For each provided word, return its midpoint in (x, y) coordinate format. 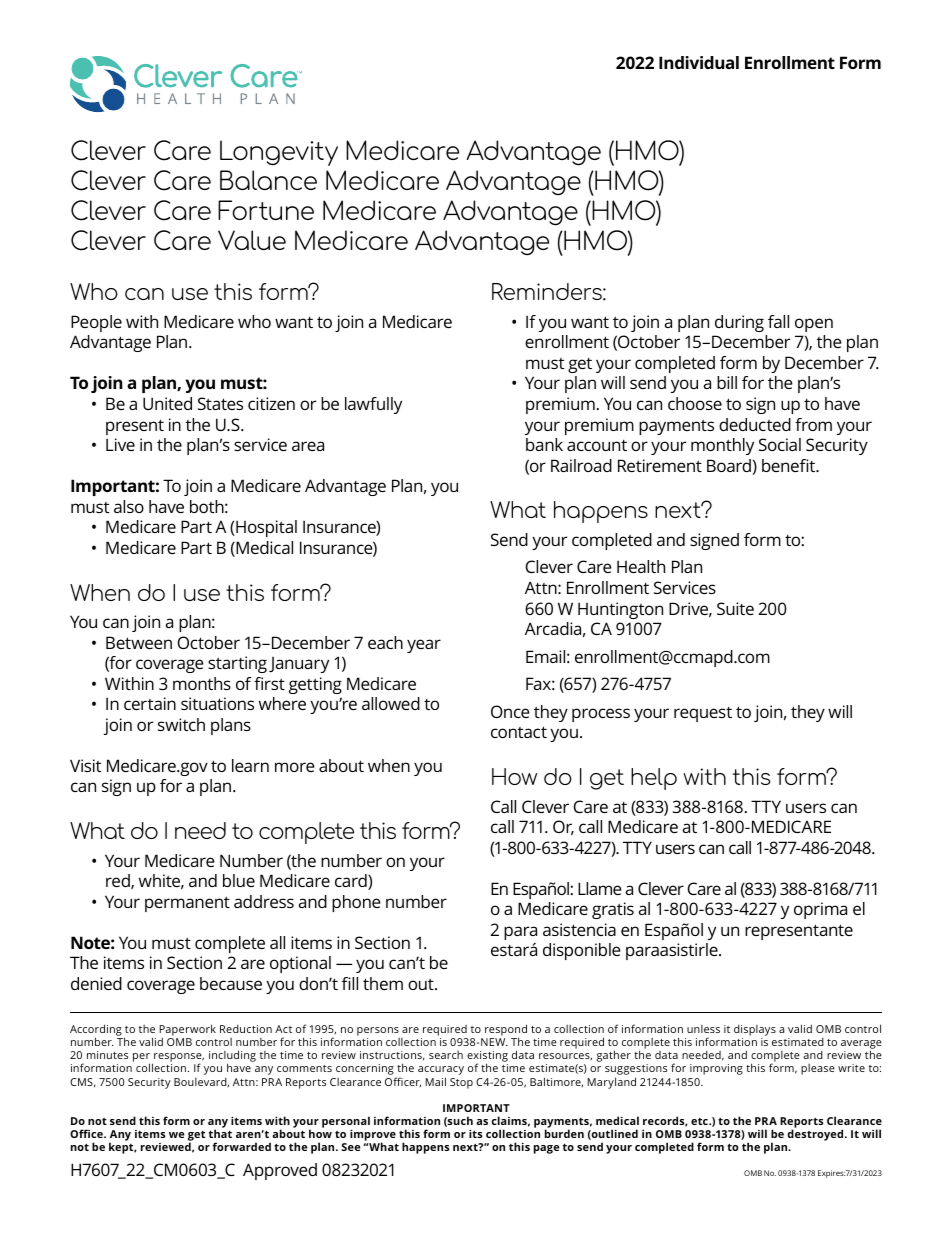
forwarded (242, 1146)
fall (778, 321)
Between (139, 642)
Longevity (279, 153)
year (424, 646)
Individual (699, 62)
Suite (735, 608)
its (475, 1133)
